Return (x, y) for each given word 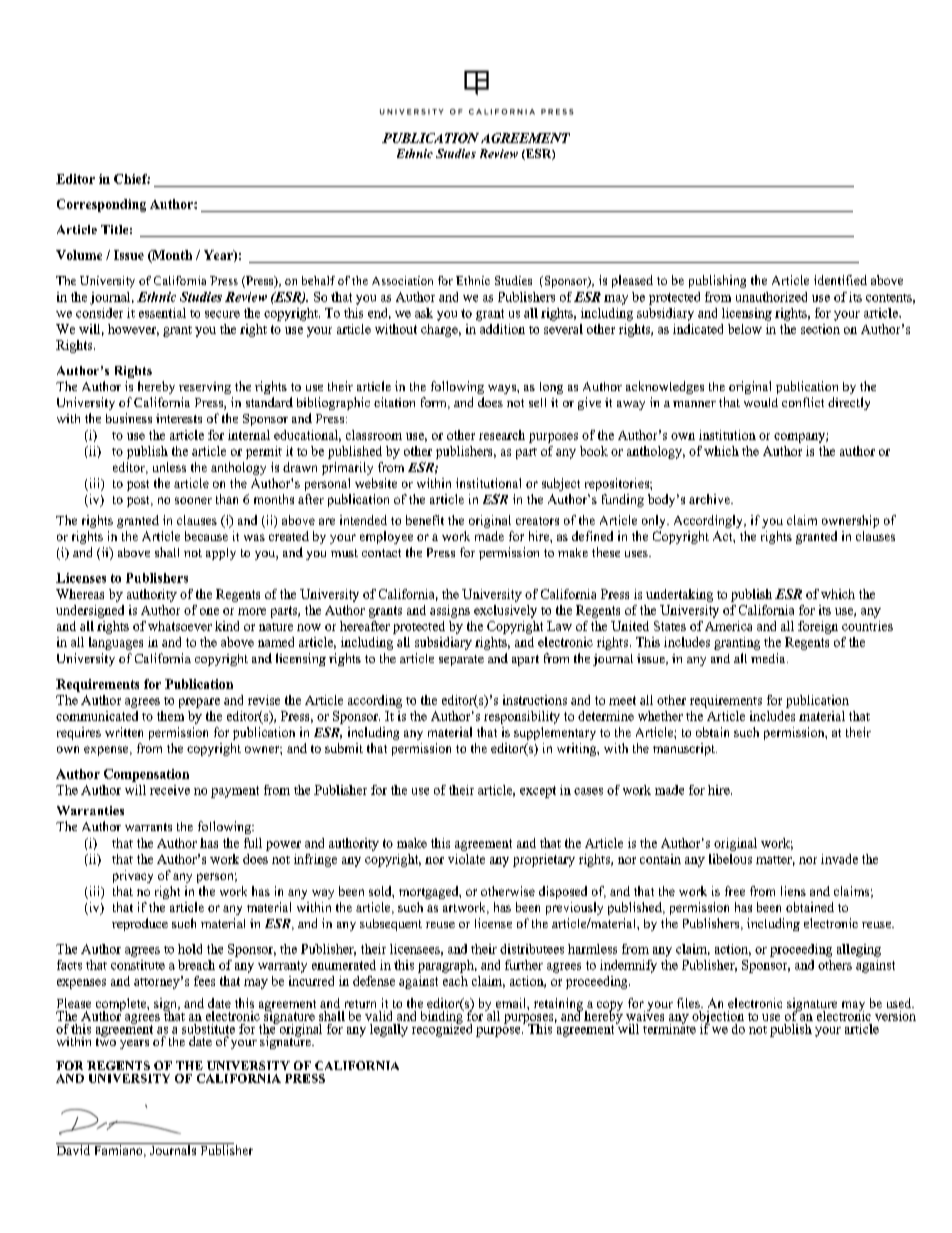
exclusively (505, 611)
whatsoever (180, 626)
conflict (803, 402)
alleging (859, 950)
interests (179, 418)
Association (402, 280)
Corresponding (101, 205)
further (524, 965)
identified (840, 280)
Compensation (146, 775)
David (74, 1149)
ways (503, 389)
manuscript (685, 749)
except (538, 792)
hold (190, 949)
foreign (818, 627)
